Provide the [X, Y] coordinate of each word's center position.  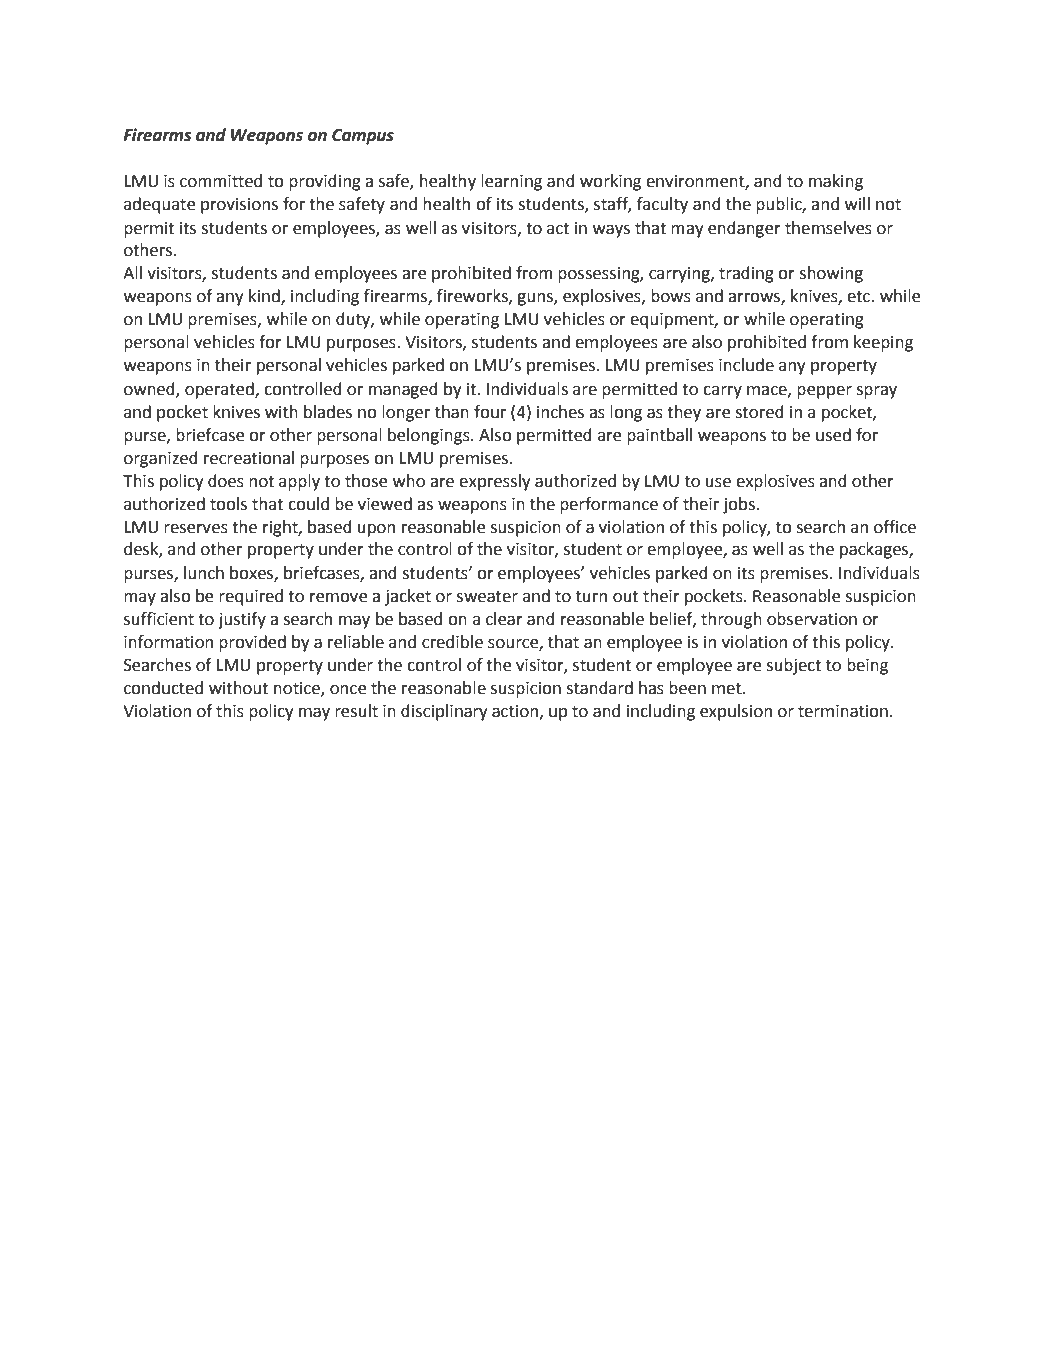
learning [511, 182]
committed [221, 181]
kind [265, 297]
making [836, 182]
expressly [495, 482]
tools [228, 504]
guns [536, 299]
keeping [883, 343]
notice [298, 689]
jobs [739, 505]
